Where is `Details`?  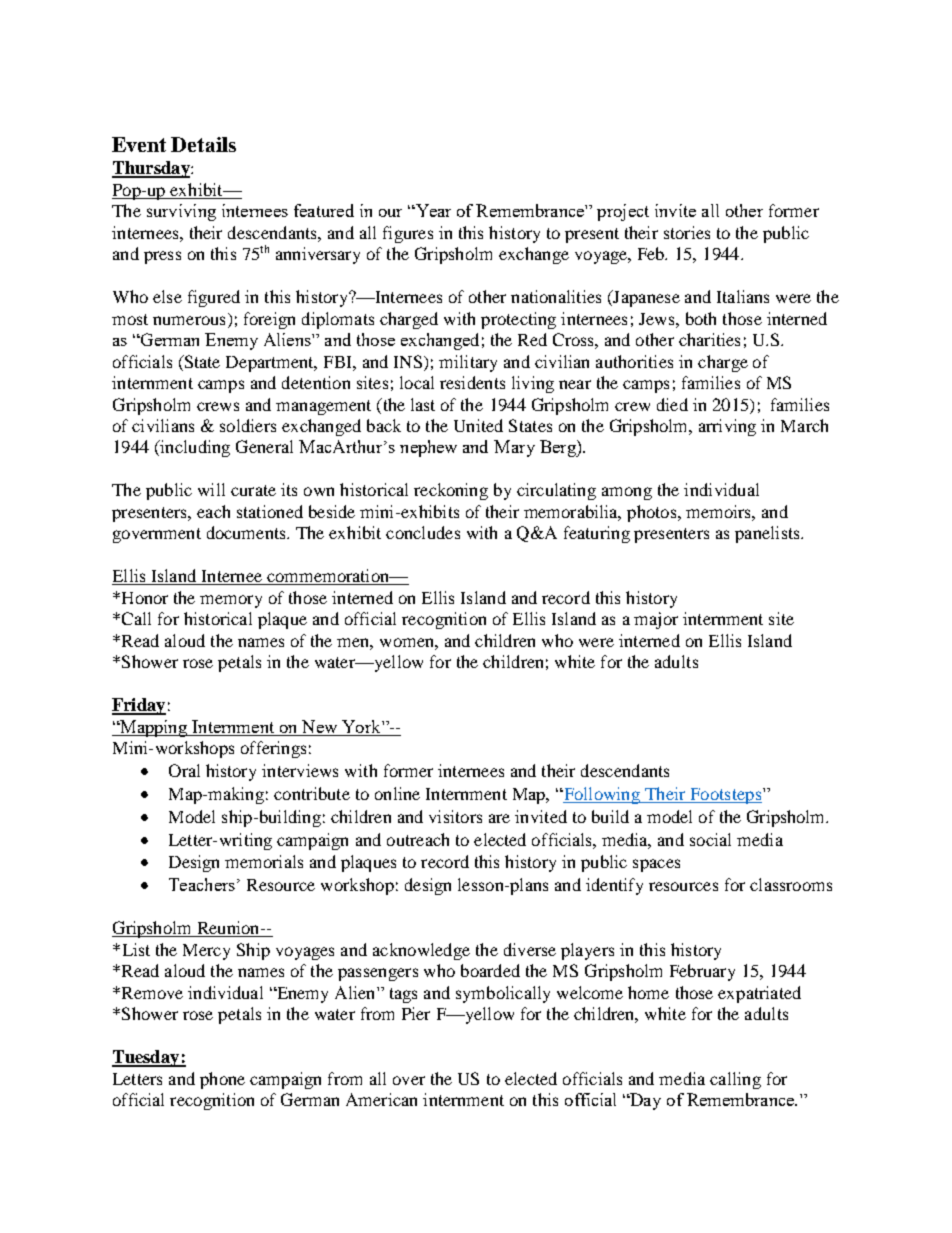
Details is located at coordinates (203, 144).
